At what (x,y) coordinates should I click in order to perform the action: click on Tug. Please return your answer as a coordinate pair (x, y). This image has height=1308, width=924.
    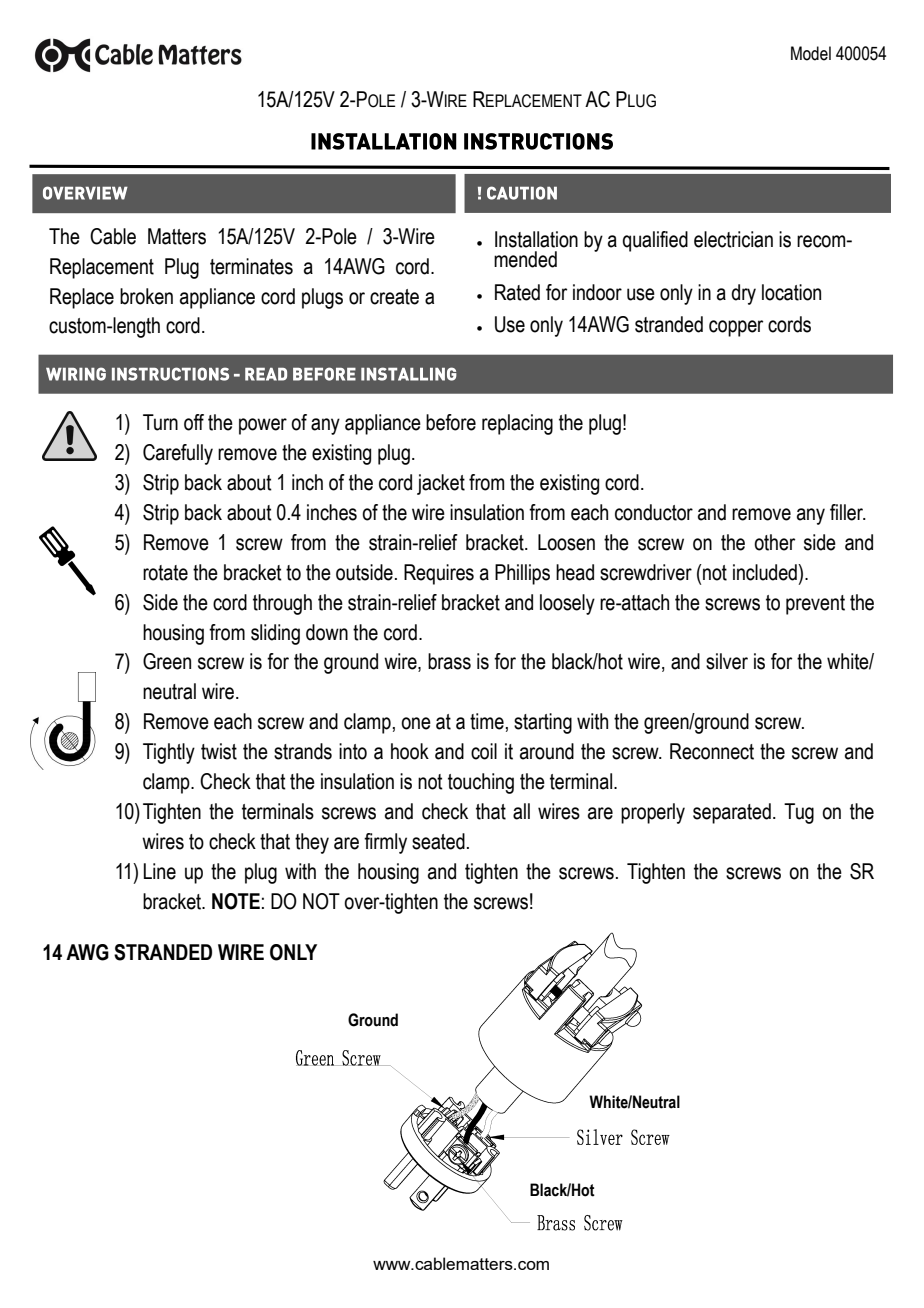
    Looking at the image, I should click on (799, 813).
